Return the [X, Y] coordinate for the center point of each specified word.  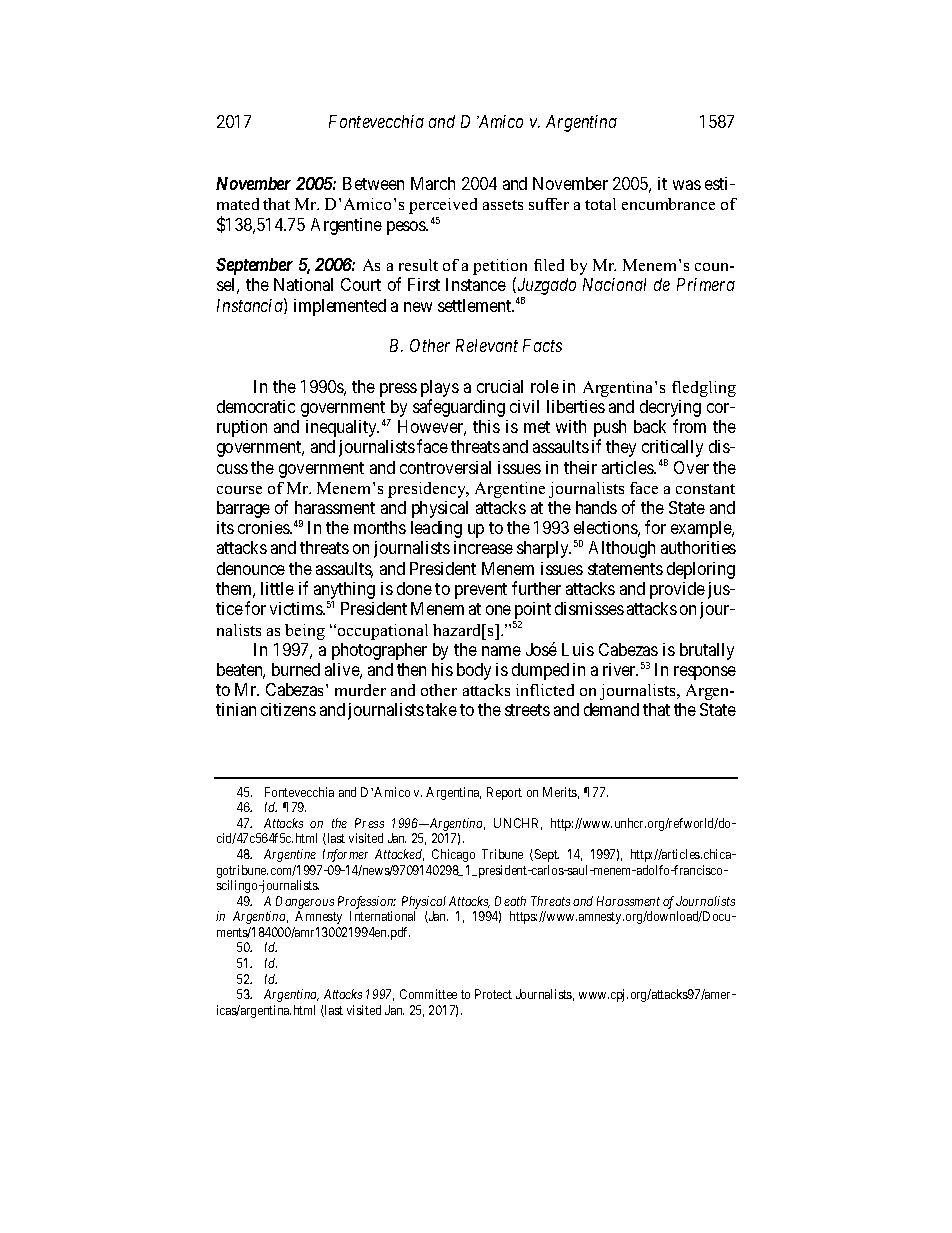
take [441, 709]
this [486, 426]
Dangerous [305, 902]
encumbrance [668, 204]
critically [672, 450]
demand [611, 709]
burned [296, 669]
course [239, 490]
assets [503, 205]
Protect [493, 994]
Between [373, 183]
